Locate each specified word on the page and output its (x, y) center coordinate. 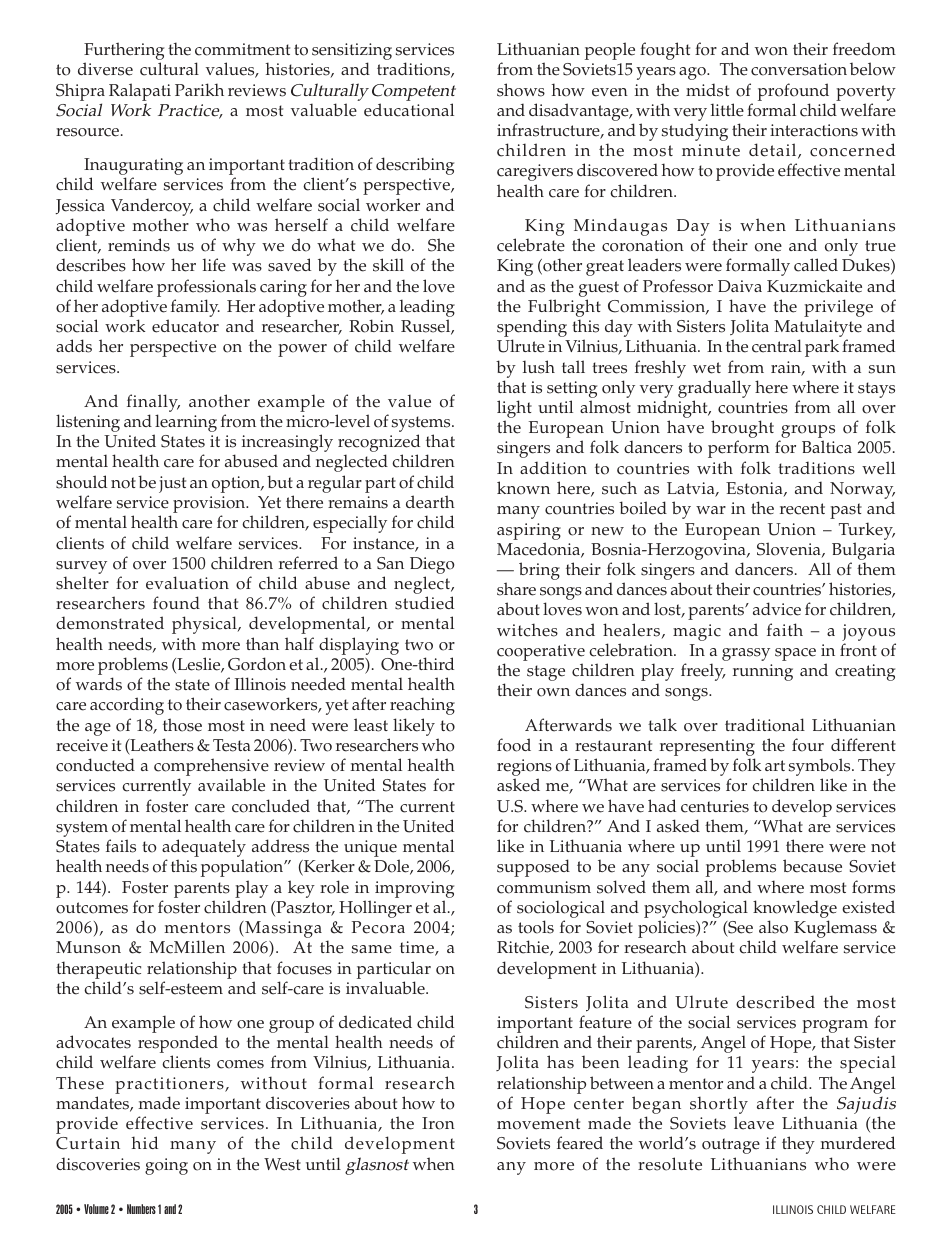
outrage (731, 1146)
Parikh (199, 89)
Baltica (827, 447)
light (514, 410)
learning (185, 424)
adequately (204, 849)
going (166, 1166)
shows (521, 90)
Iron (438, 1123)
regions (524, 769)
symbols (820, 768)
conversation (799, 69)
